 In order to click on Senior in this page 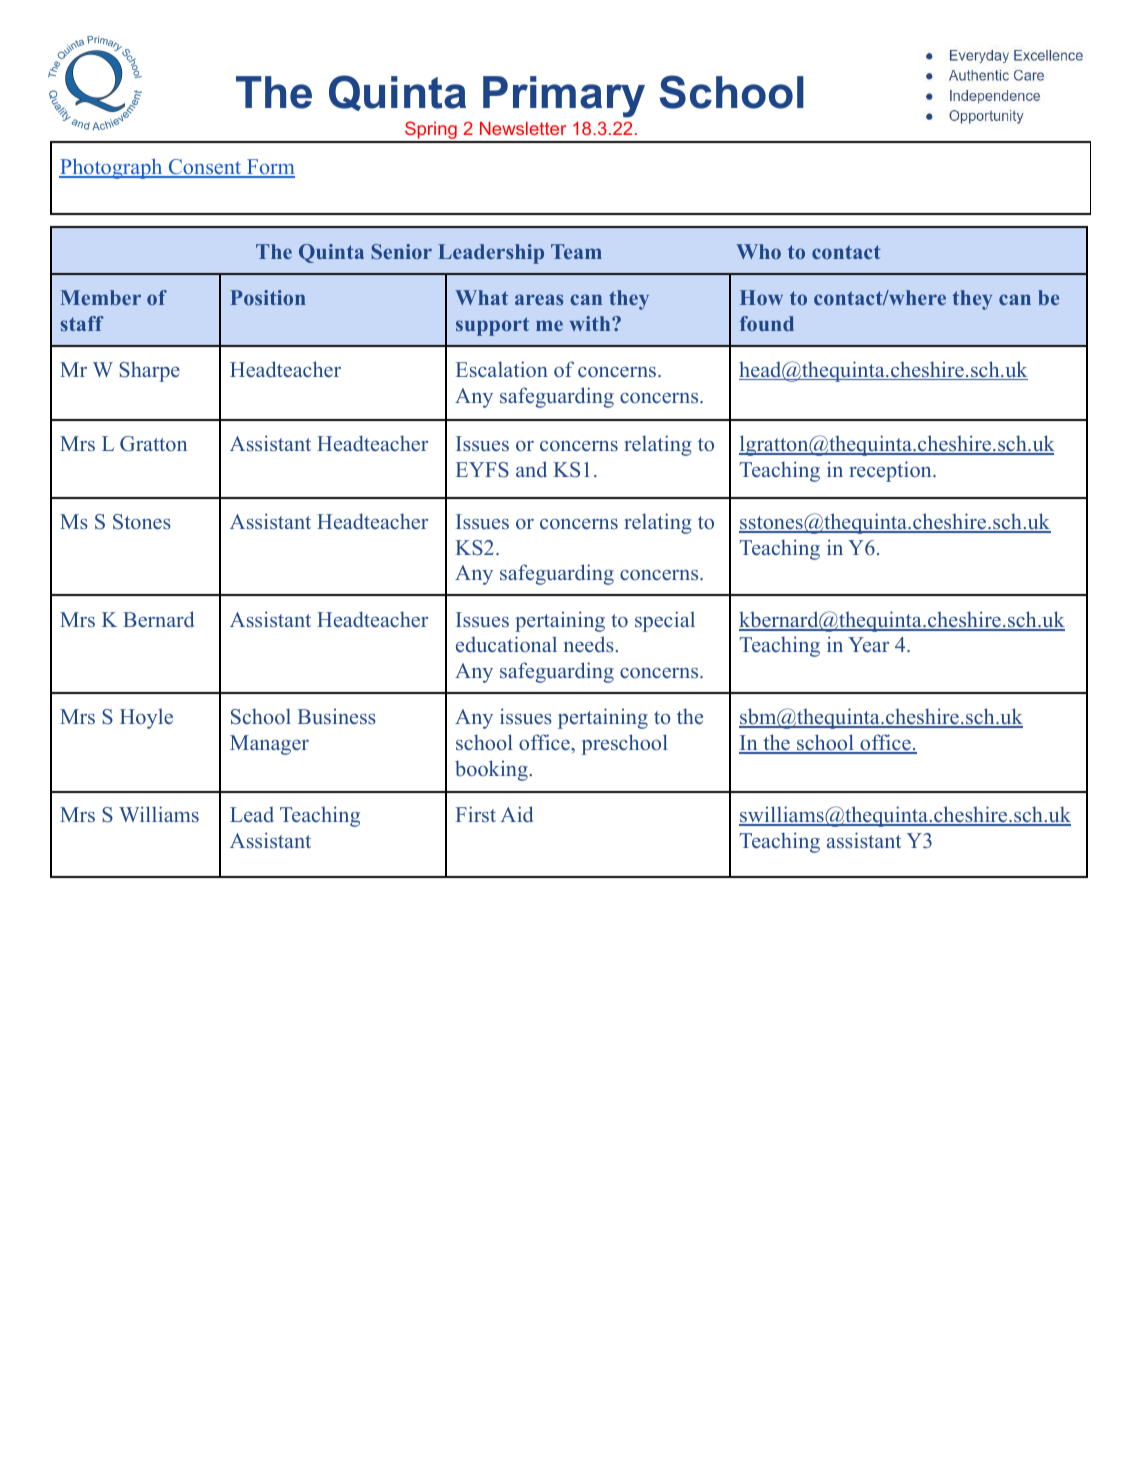, I will do `click(401, 251)`.
